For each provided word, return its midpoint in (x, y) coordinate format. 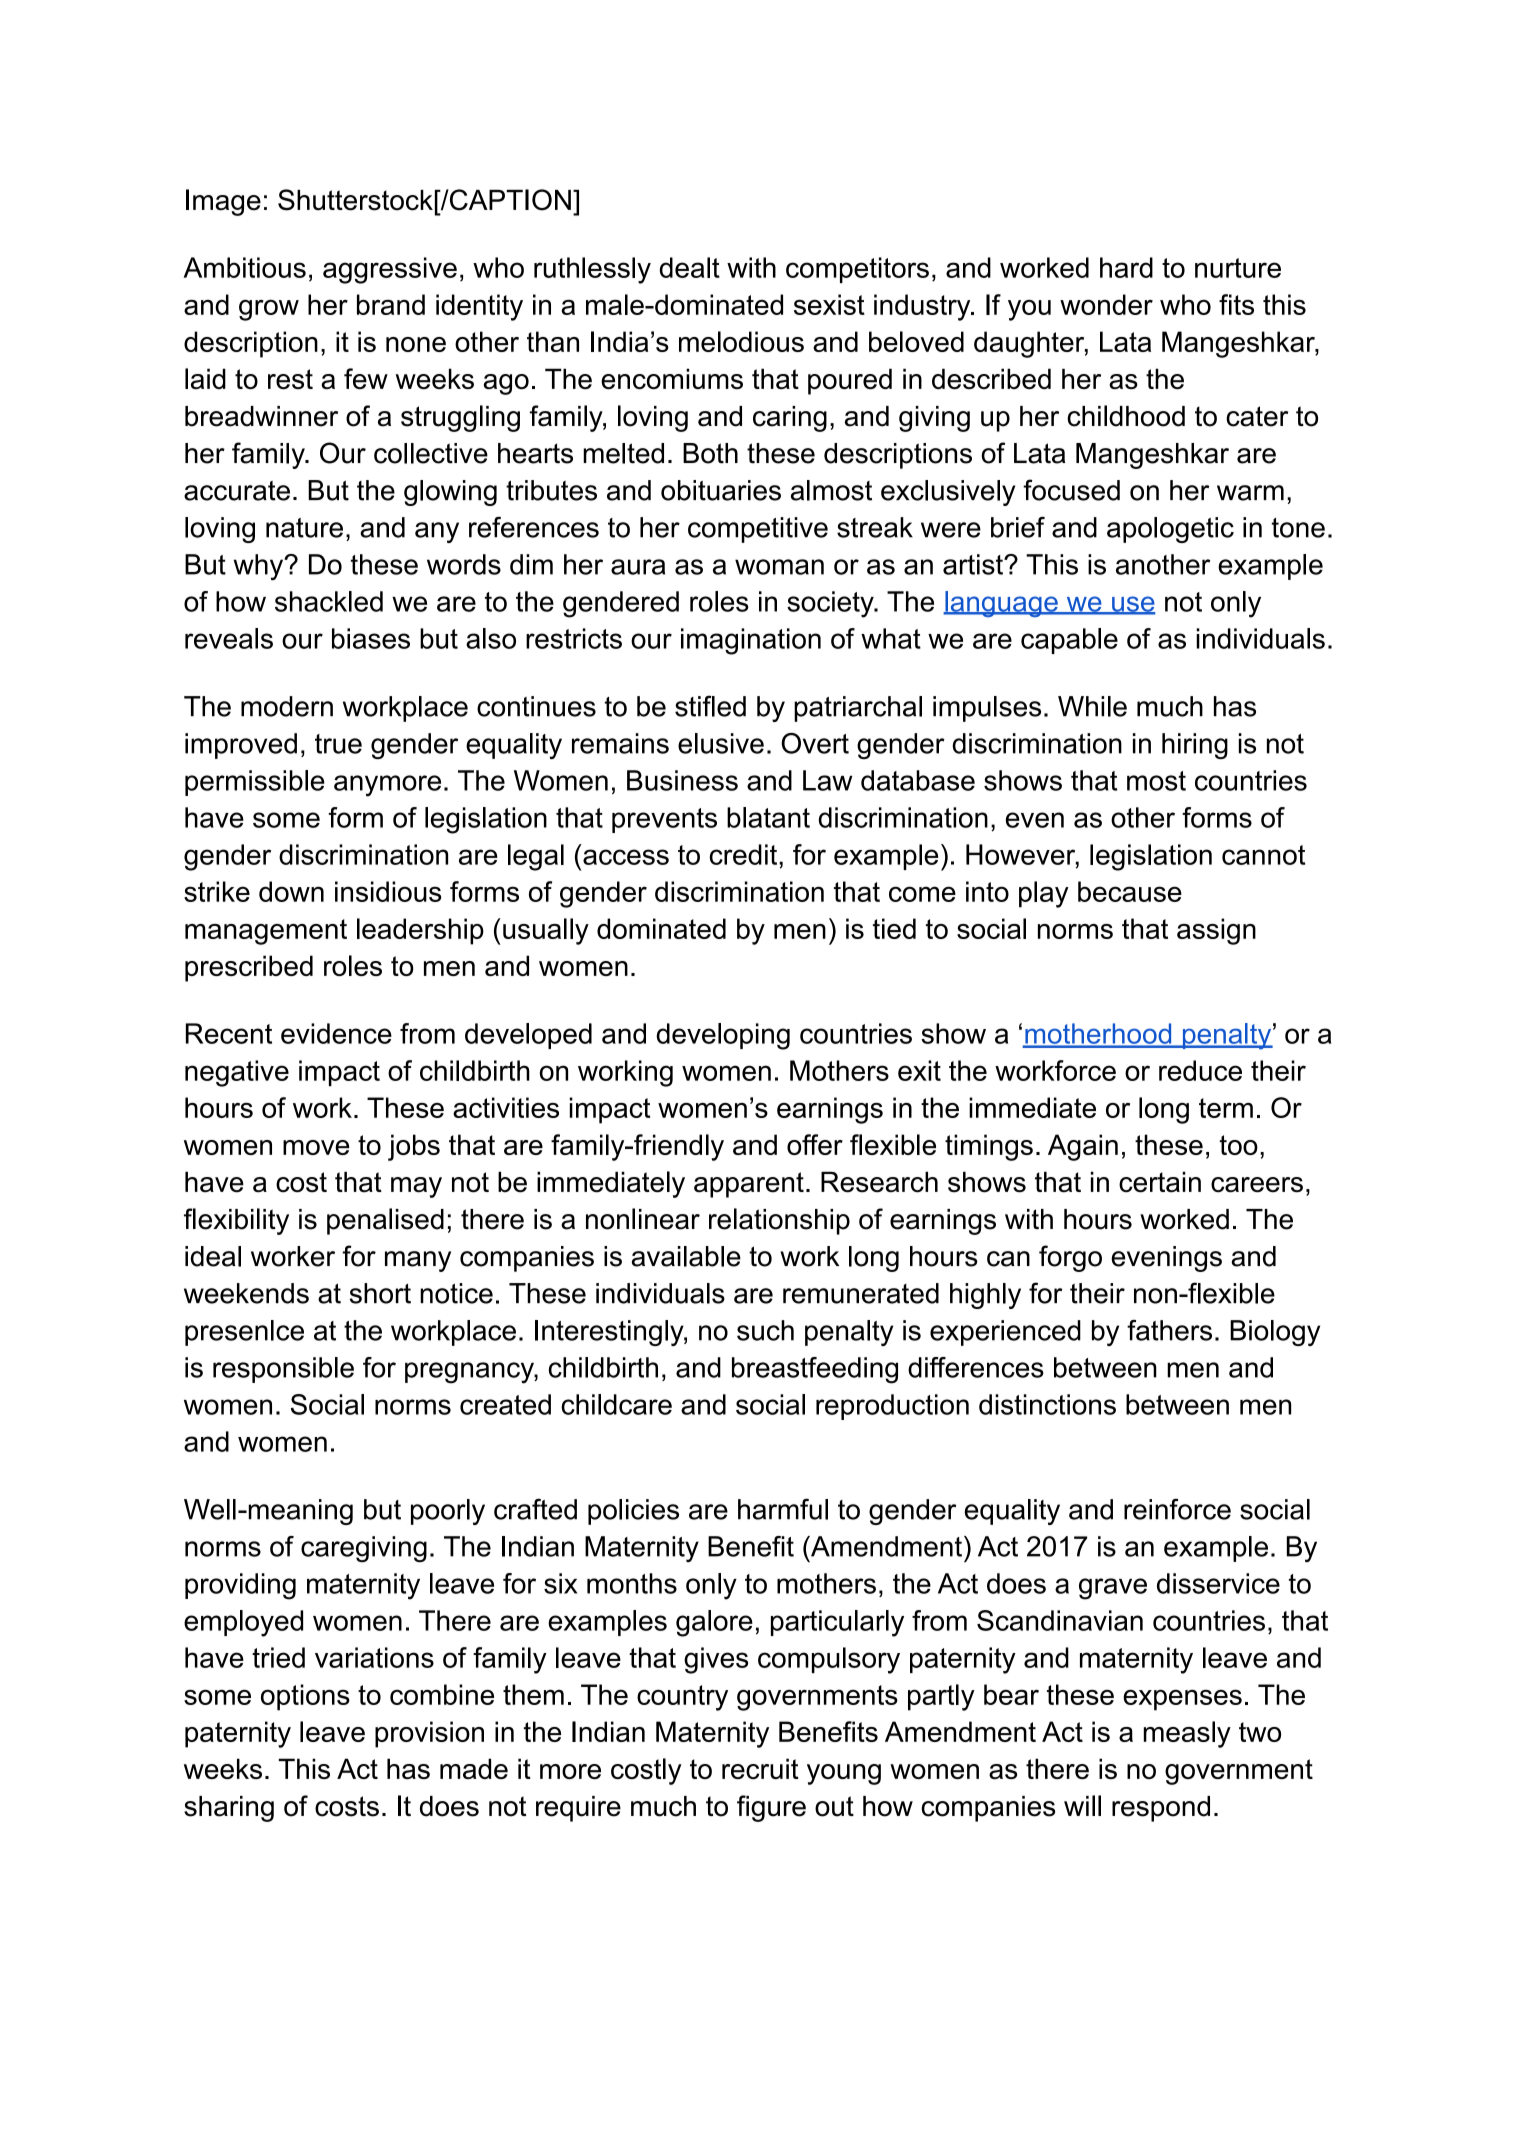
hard (1126, 267)
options (305, 1697)
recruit (760, 1768)
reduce (1200, 1070)
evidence (336, 1033)
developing (723, 1036)
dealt (689, 267)
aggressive (390, 270)
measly (1187, 1734)
